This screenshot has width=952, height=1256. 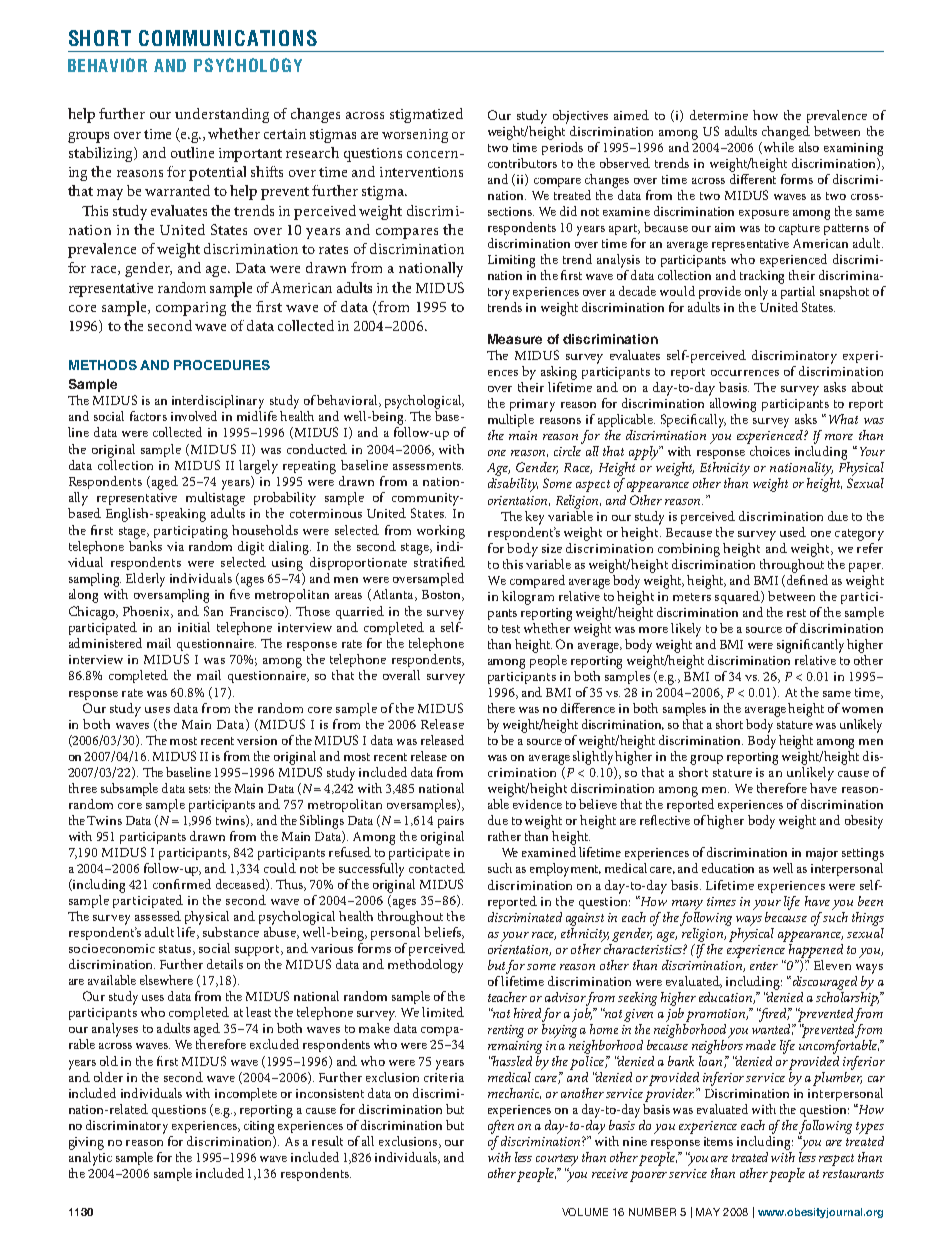 I want to click on Limiting, so click(x=511, y=261).
